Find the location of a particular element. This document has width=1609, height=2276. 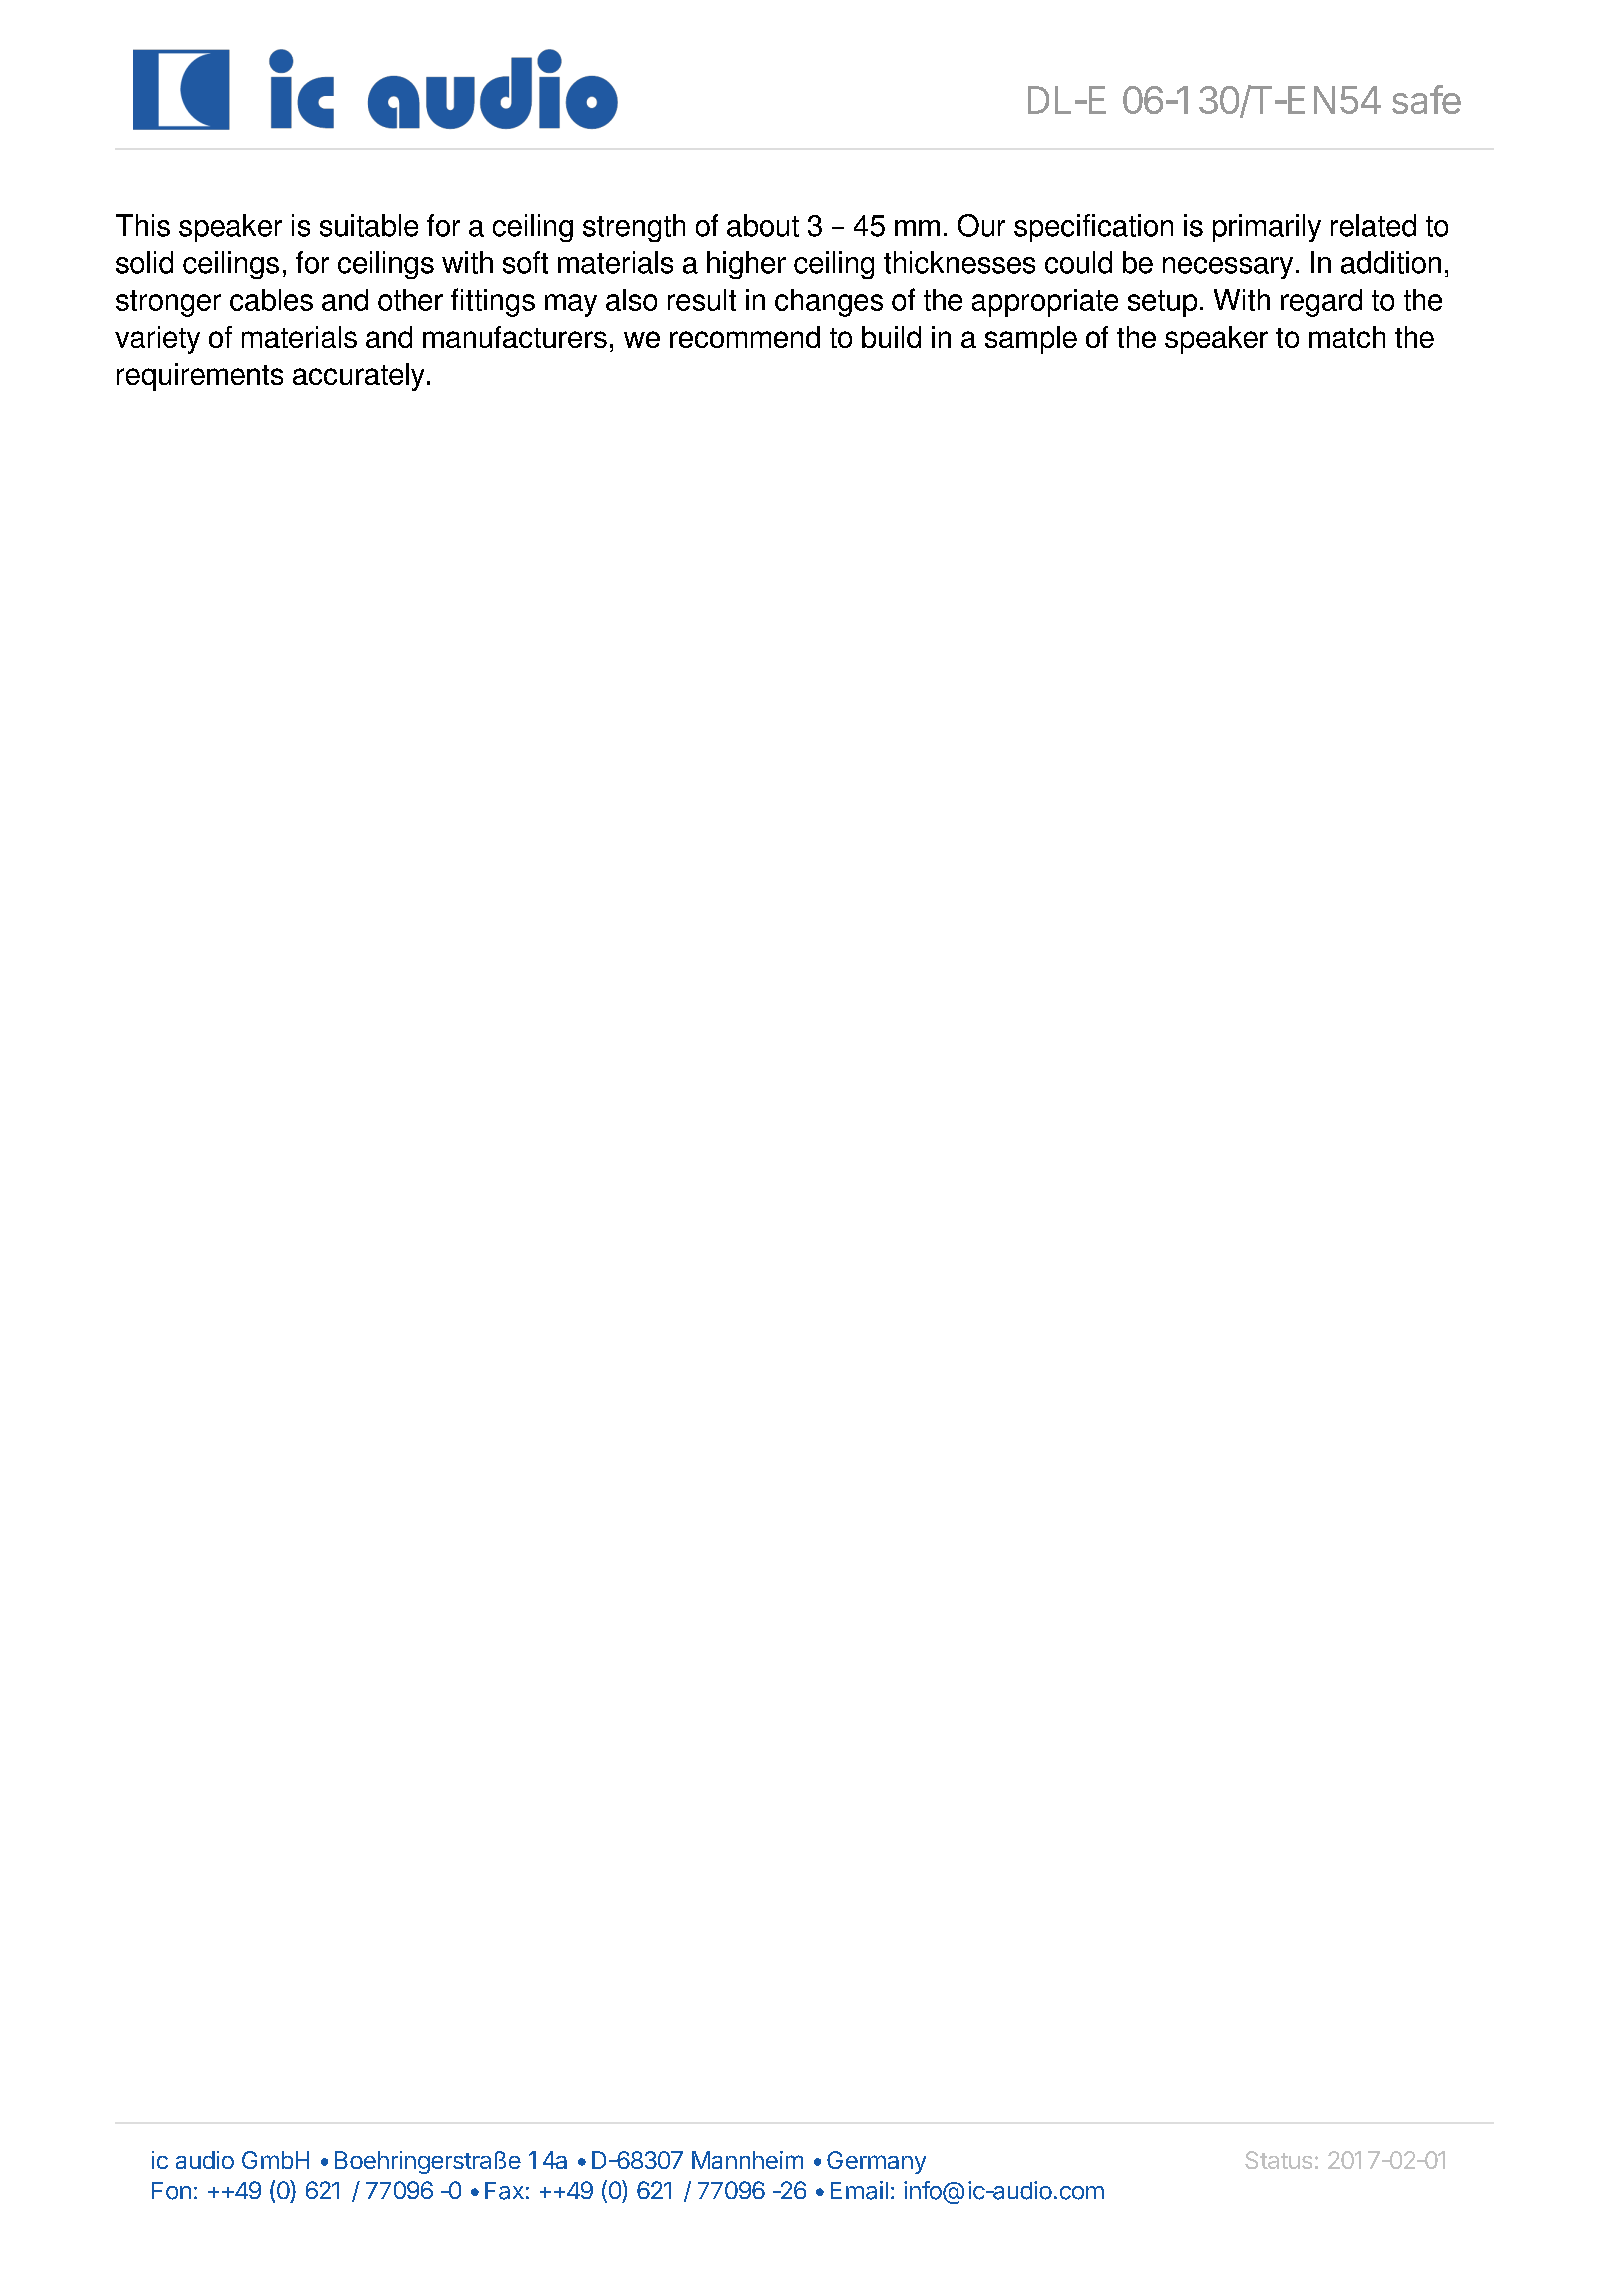

Status is located at coordinates (1278, 2160).
